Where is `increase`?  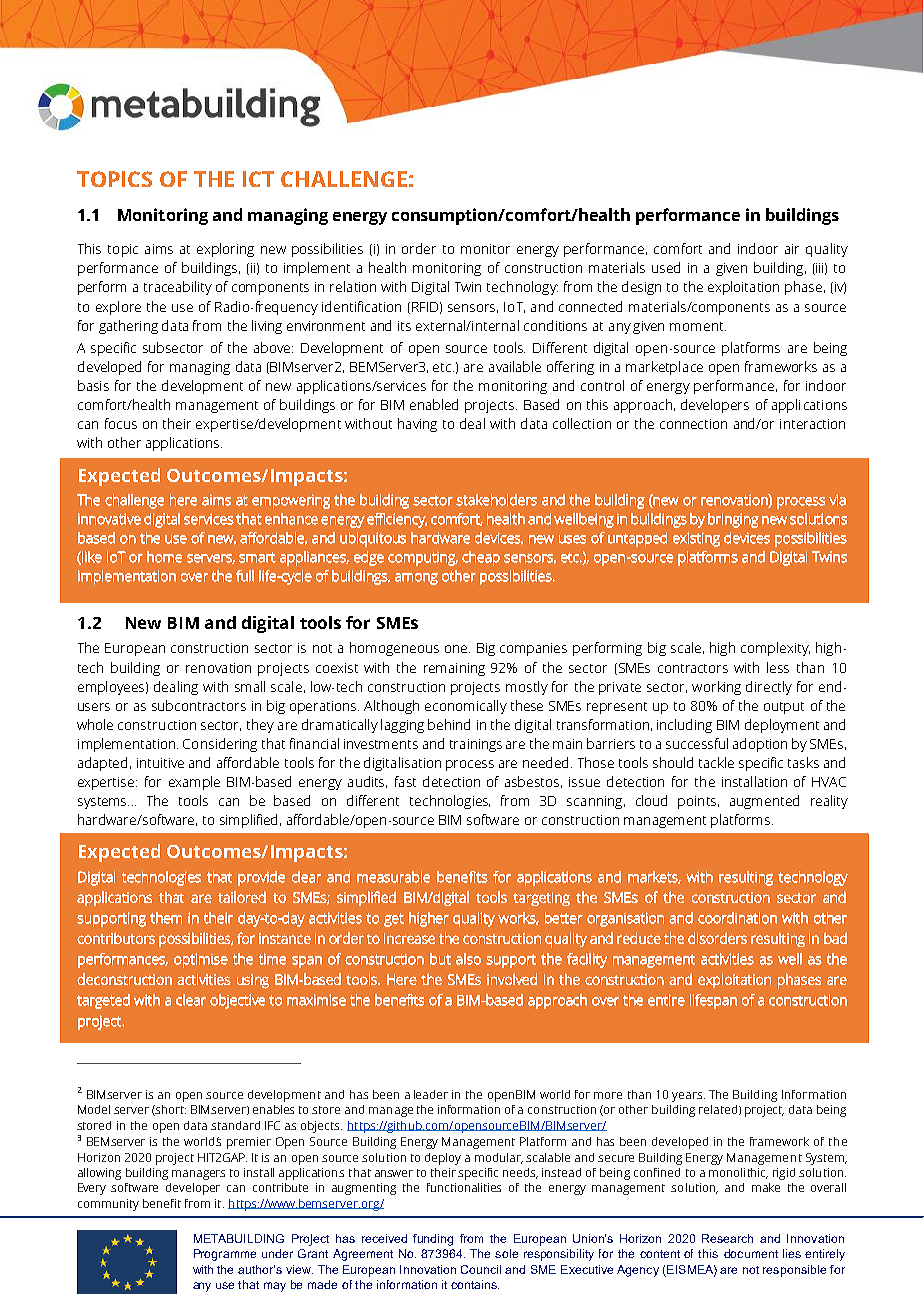
increase is located at coordinates (409, 938).
